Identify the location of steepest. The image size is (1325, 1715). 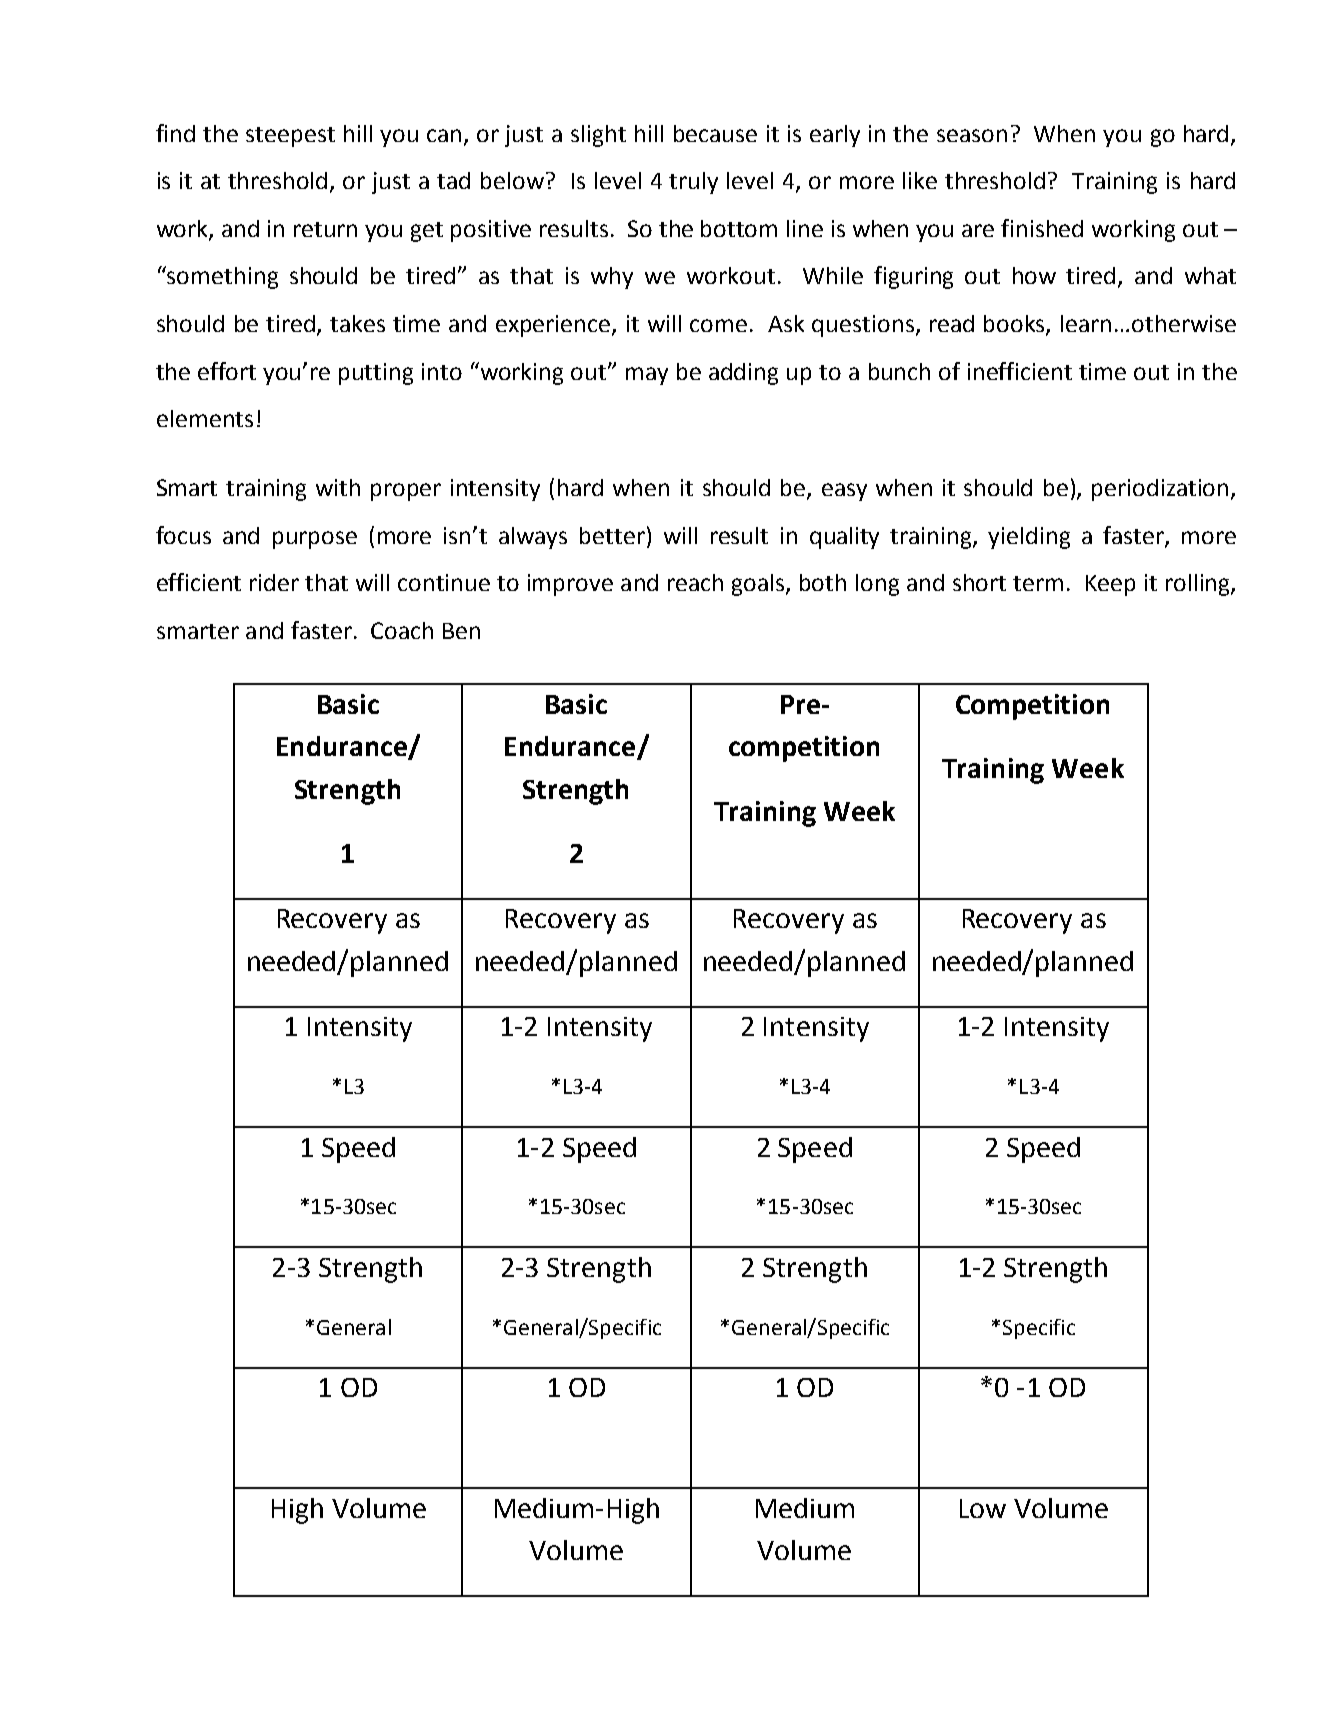
(290, 137).
